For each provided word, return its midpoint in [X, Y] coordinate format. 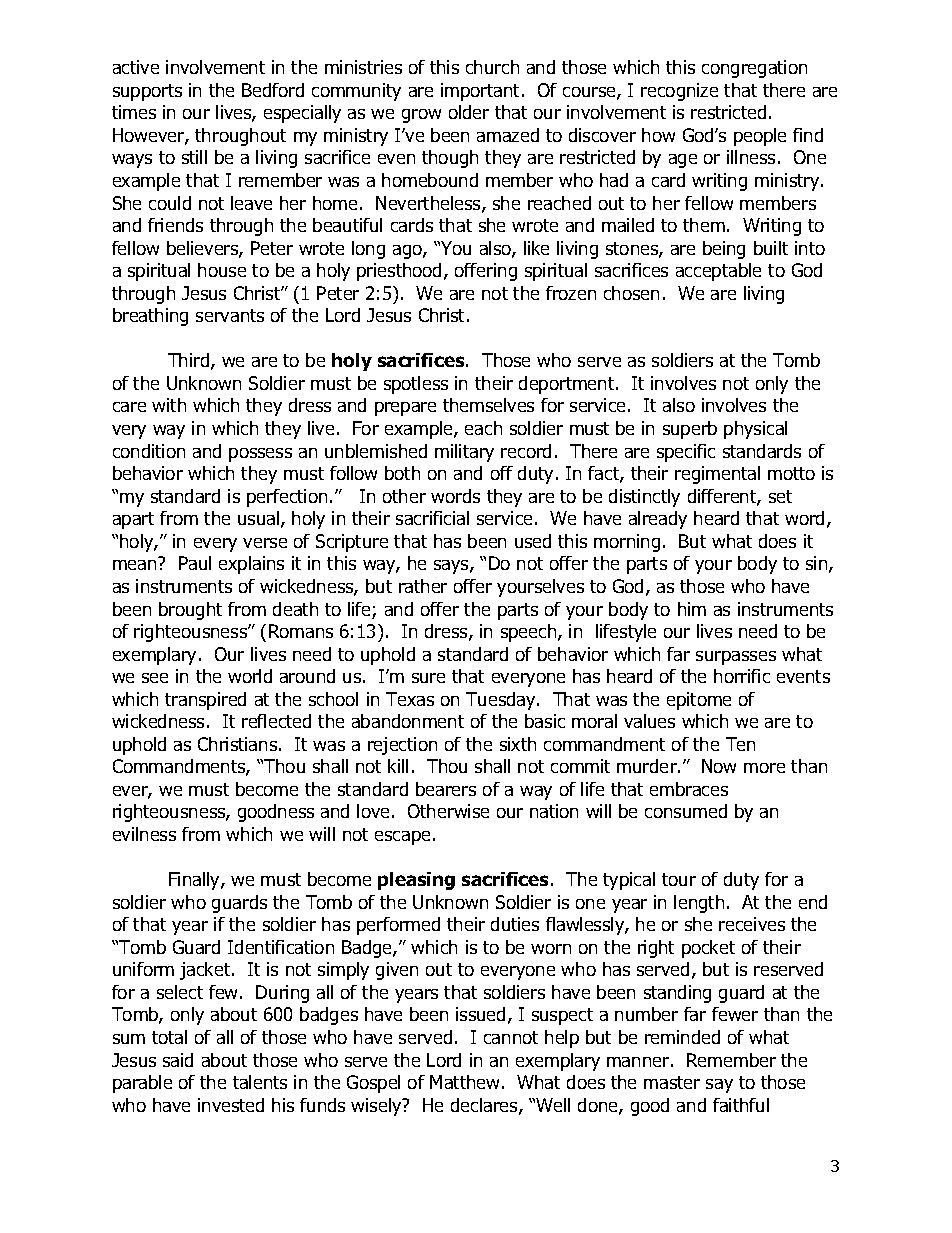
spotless [416, 385]
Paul [195, 563]
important [482, 92]
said [178, 1060]
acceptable [718, 272]
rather [423, 586]
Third [190, 361]
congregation [754, 69]
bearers [446, 789]
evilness [144, 834]
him [692, 609]
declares [485, 1106]
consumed [686, 811]
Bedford [273, 90]
